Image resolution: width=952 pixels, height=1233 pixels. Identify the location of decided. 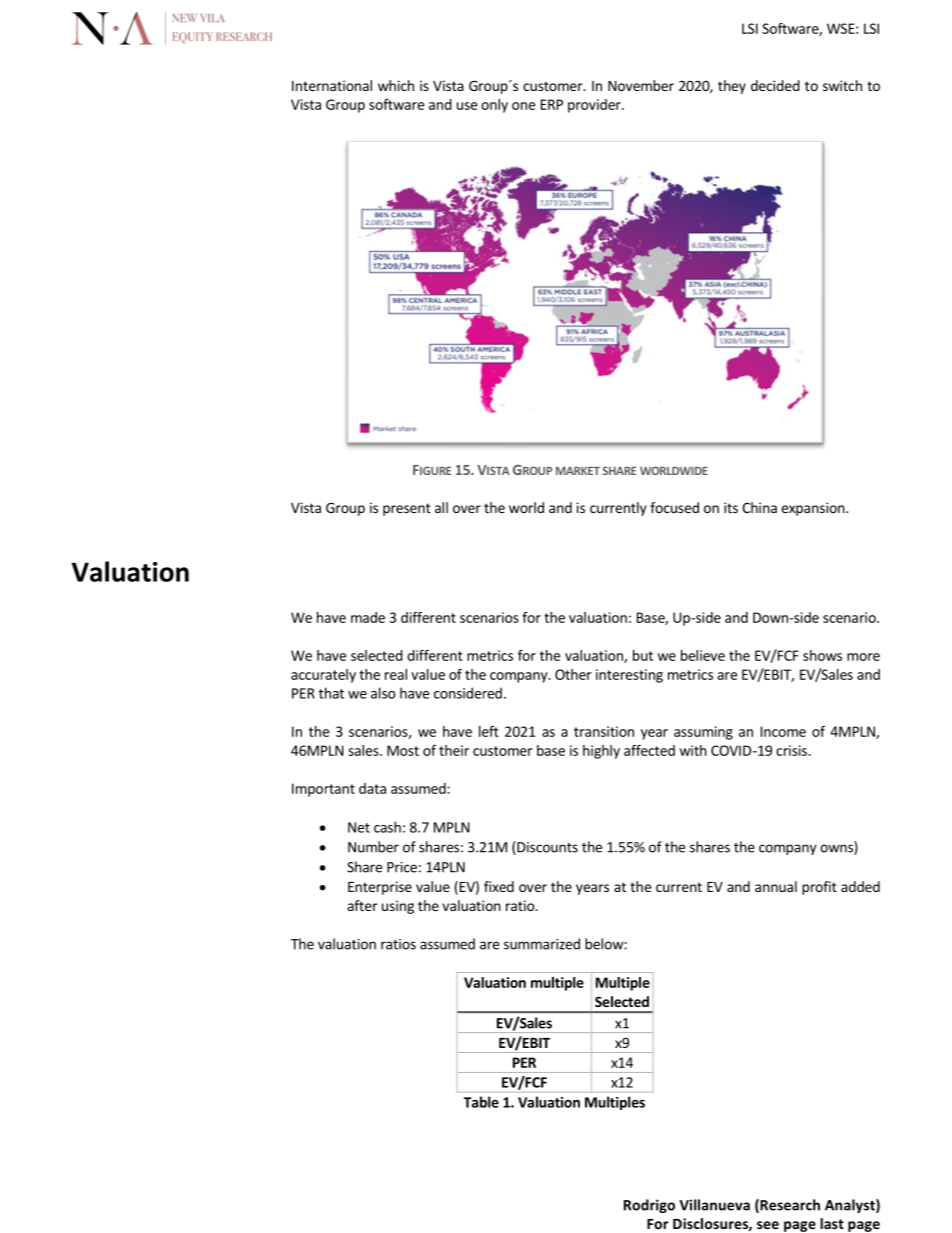
(775, 85).
